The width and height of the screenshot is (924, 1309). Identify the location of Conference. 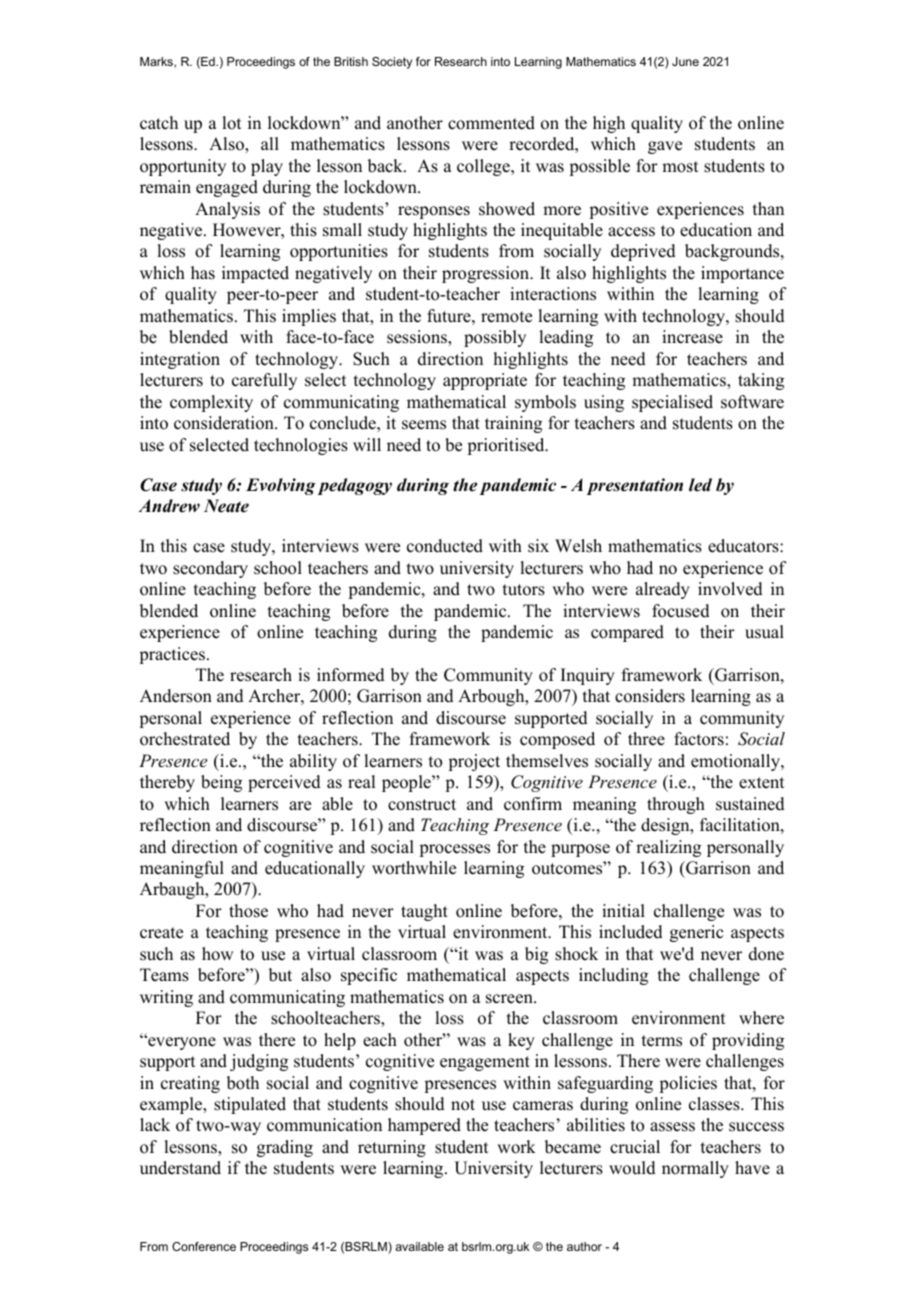
(204, 1246).
